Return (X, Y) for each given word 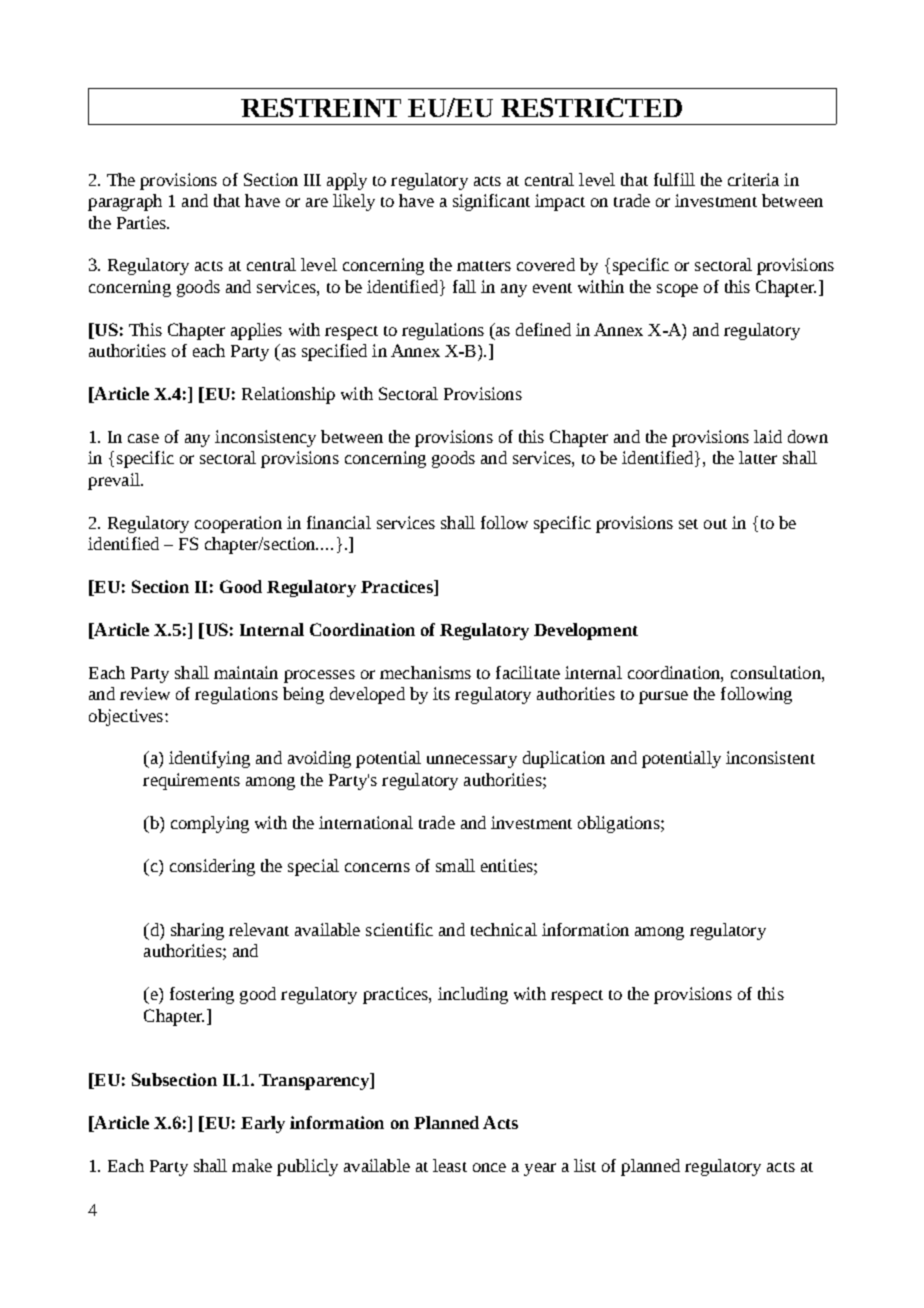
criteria (753, 179)
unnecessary (472, 761)
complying (210, 824)
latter (758, 457)
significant (491, 202)
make (252, 1165)
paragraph (125, 202)
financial (339, 522)
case (143, 438)
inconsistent (770, 757)
